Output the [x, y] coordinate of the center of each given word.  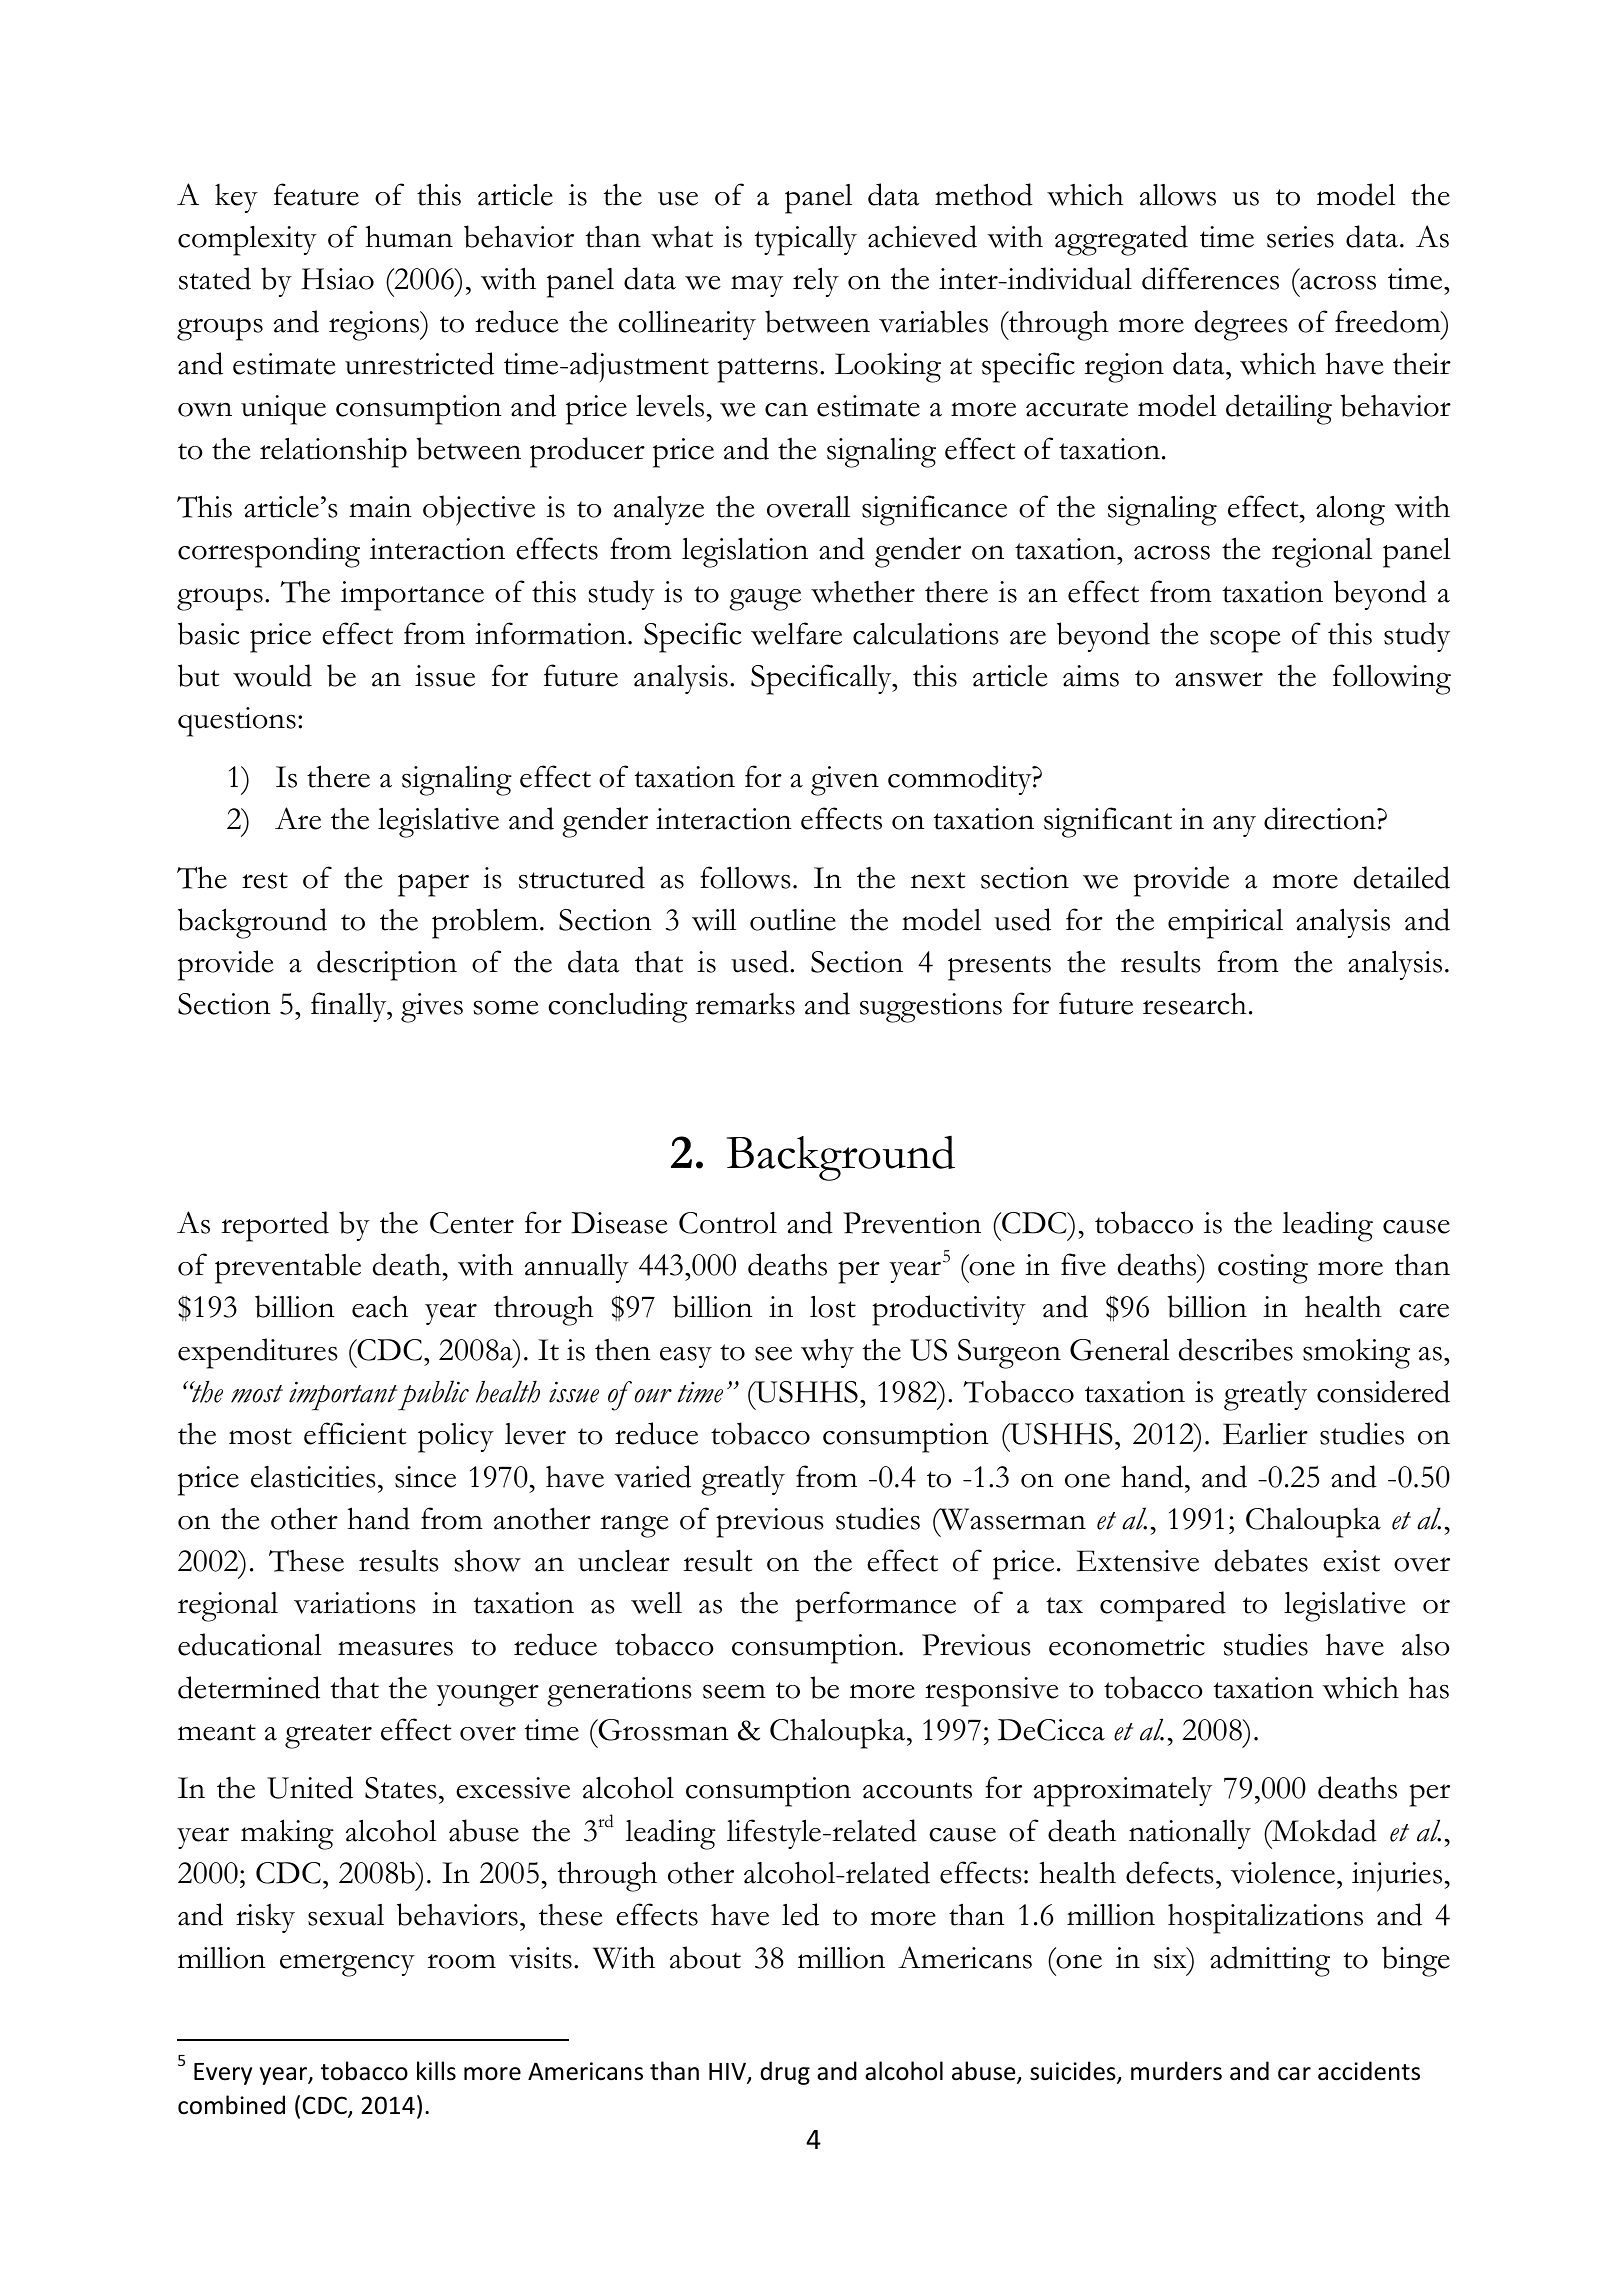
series [1300, 237]
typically [806, 241]
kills [436, 2071]
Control [728, 1223]
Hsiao [337, 279]
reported [275, 1226]
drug [785, 2073]
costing [1263, 1269]
